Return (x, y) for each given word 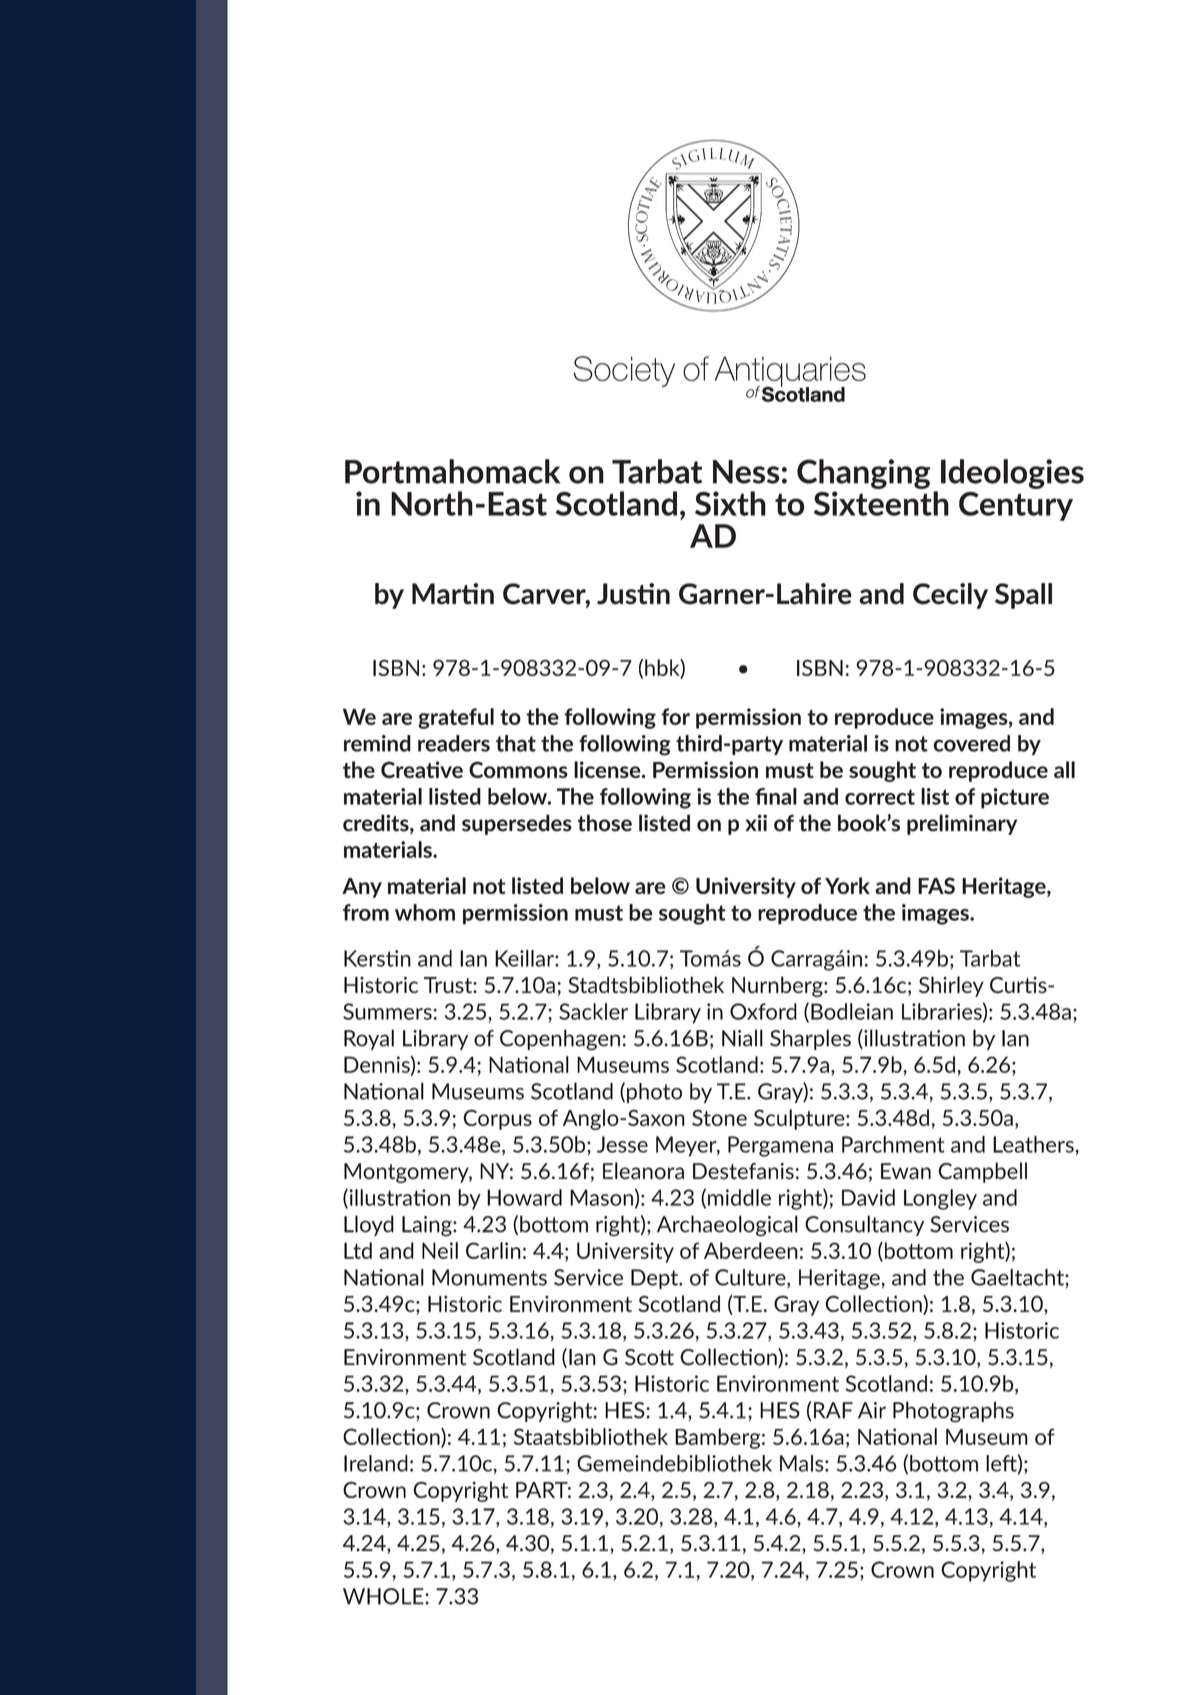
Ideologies (1012, 474)
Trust (449, 985)
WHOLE (384, 1596)
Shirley (951, 986)
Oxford (763, 1011)
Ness (746, 472)
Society (624, 371)
